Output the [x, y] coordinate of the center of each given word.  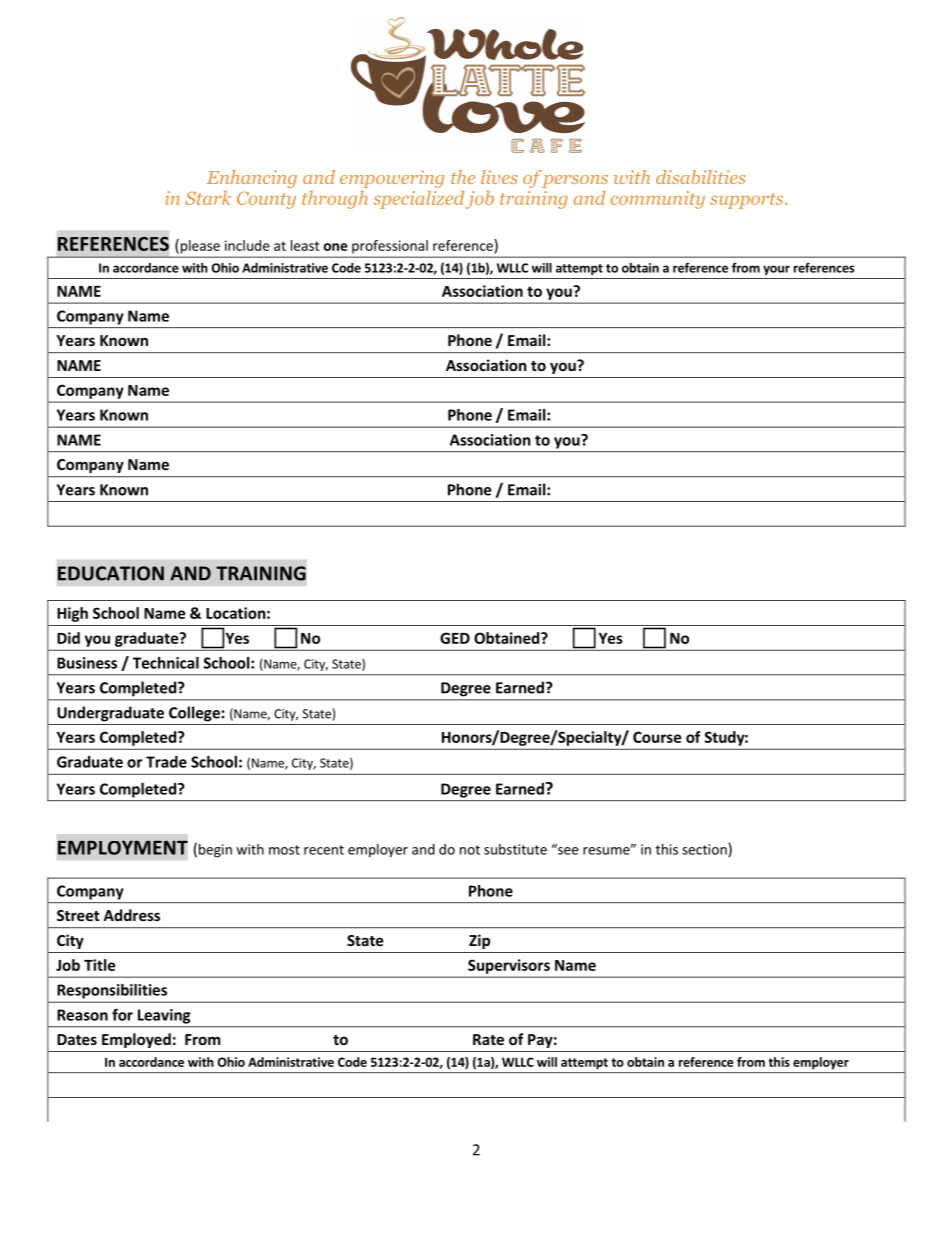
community [658, 200]
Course [657, 737]
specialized [418, 200]
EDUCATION [111, 573]
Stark [208, 198]
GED [455, 638]
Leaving [164, 1016]
